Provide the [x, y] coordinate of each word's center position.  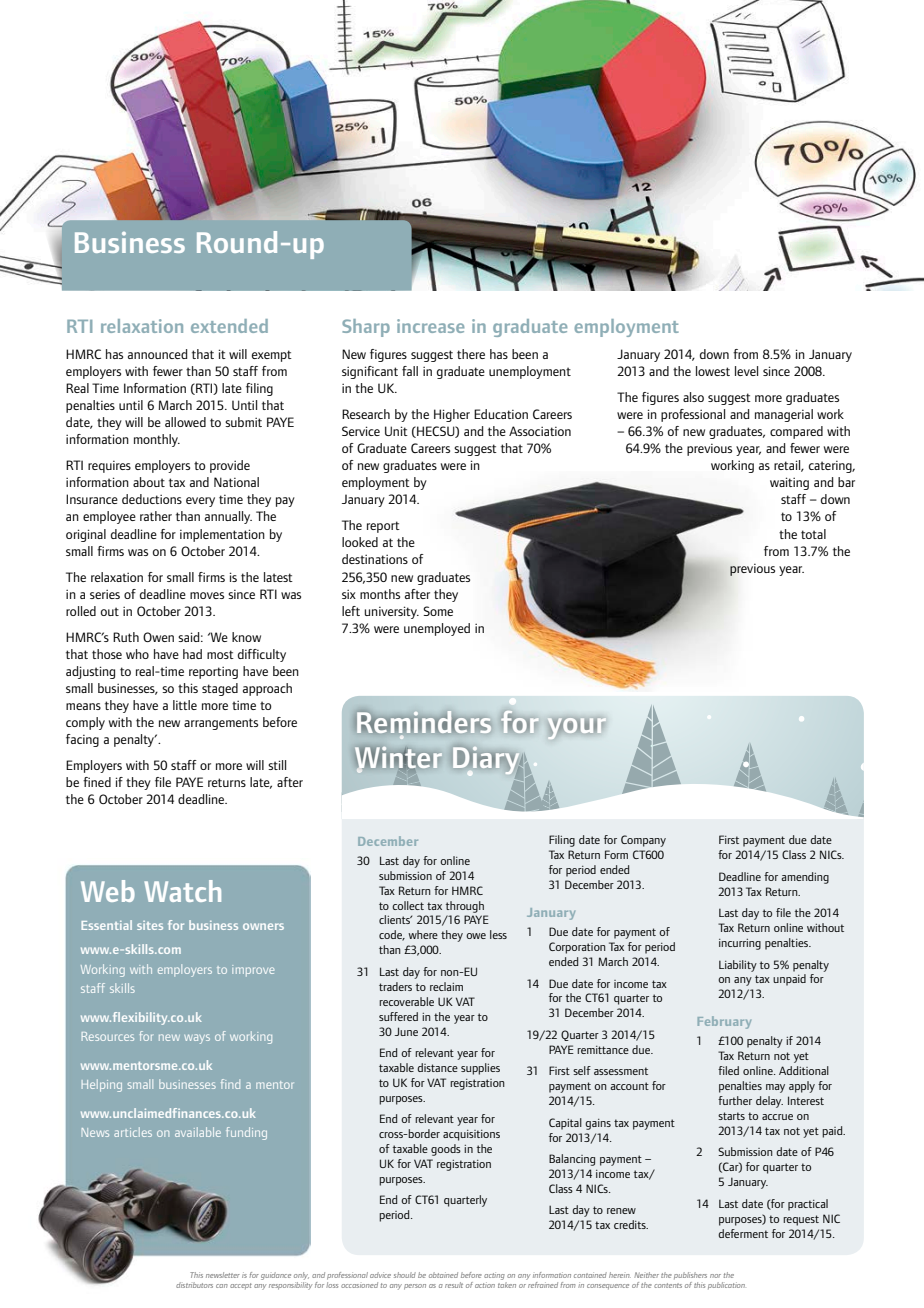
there [471, 354]
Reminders [424, 722]
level [746, 371]
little [185, 705]
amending [805, 878]
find [230, 1084]
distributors [194, 1285]
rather [156, 516]
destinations [375, 559]
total [813, 534]
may [775, 1088]
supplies [480, 1069]
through [465, 907]
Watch [182, 891]
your [575, 726]
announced [157, 354]
